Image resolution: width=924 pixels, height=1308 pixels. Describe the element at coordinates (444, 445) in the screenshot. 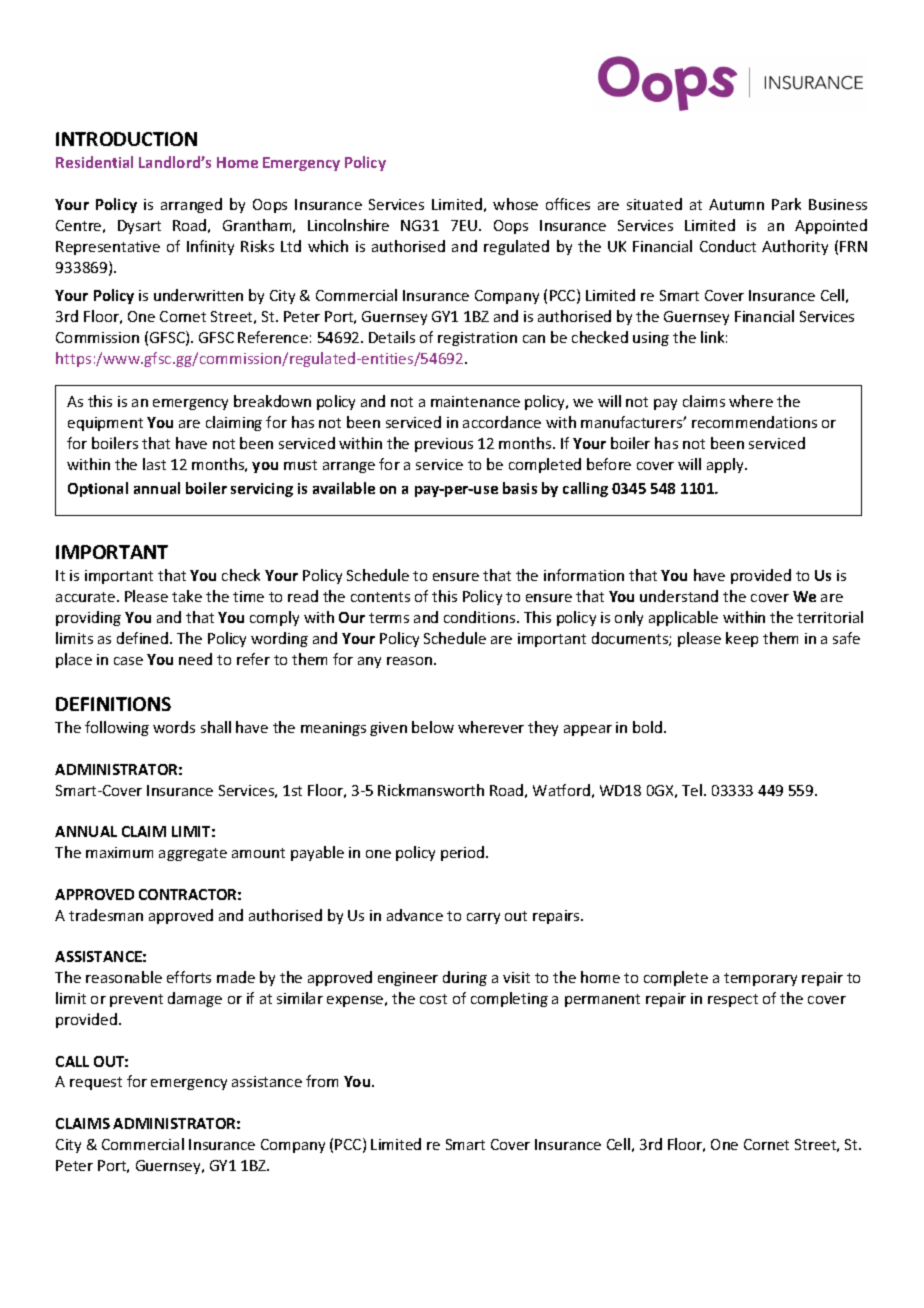

I see `previous` at that location.
